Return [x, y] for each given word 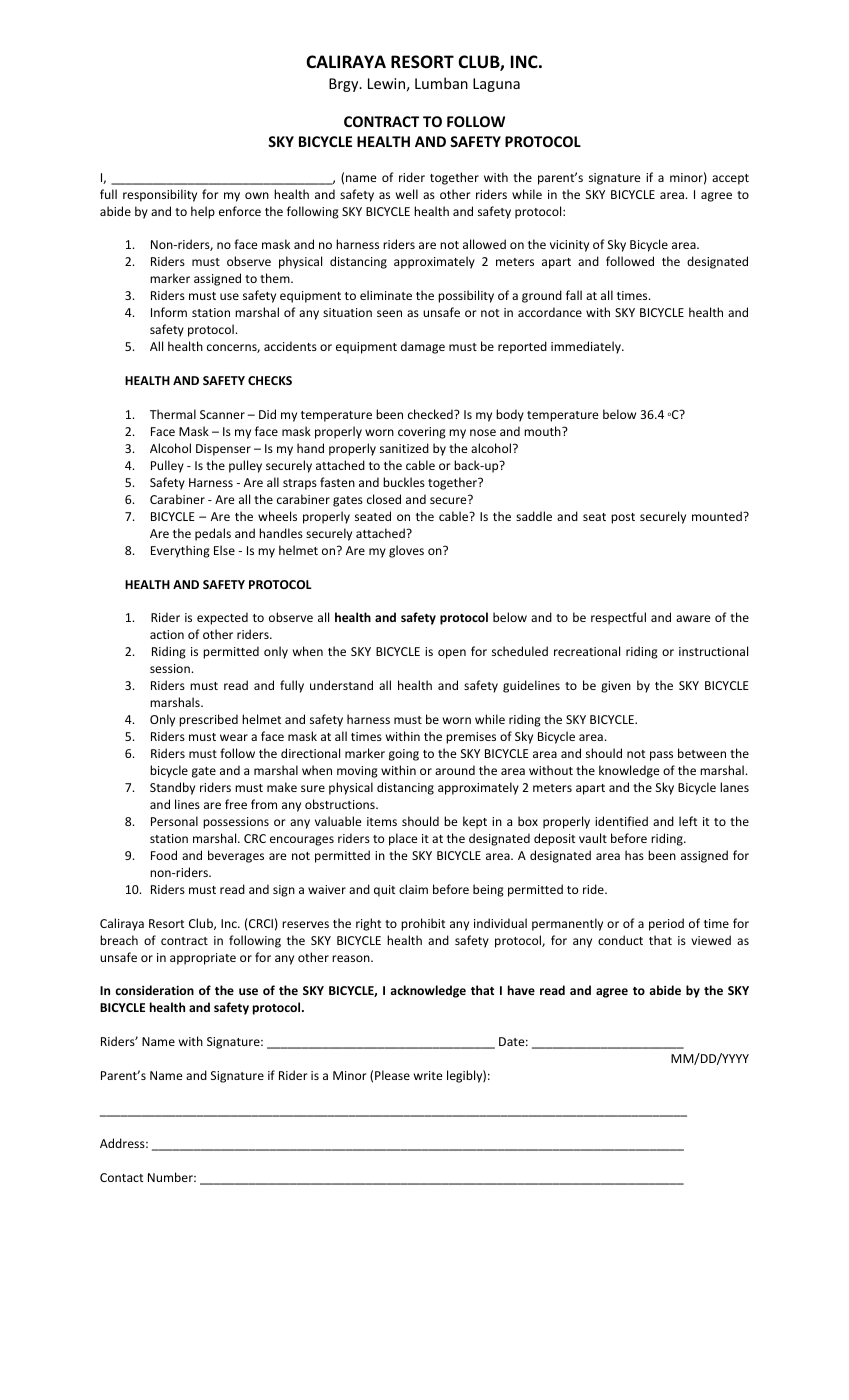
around [455, 770]
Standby [172, 788]
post [623, 518]
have [521, 990]
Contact [121, 1177]
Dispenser [223, 450]
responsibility [160, 195]
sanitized [404, 448]
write [428, 1075]
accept [730, 179]
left [688, 821]
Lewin [386, 83]
